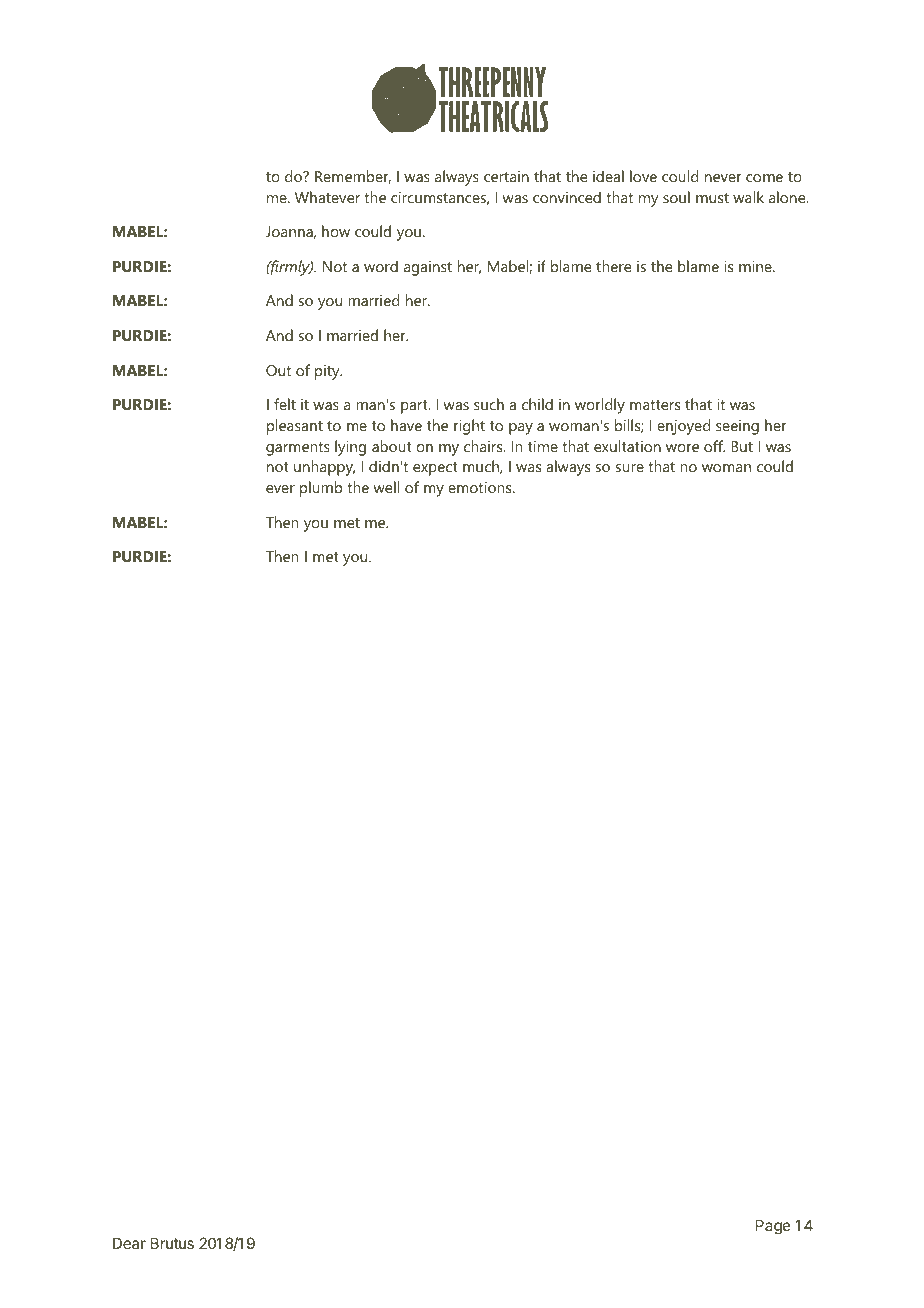 This document has height=1308, width=924. Describe the element at coordinates (336, 231) in the document. I see `how` at that location.
